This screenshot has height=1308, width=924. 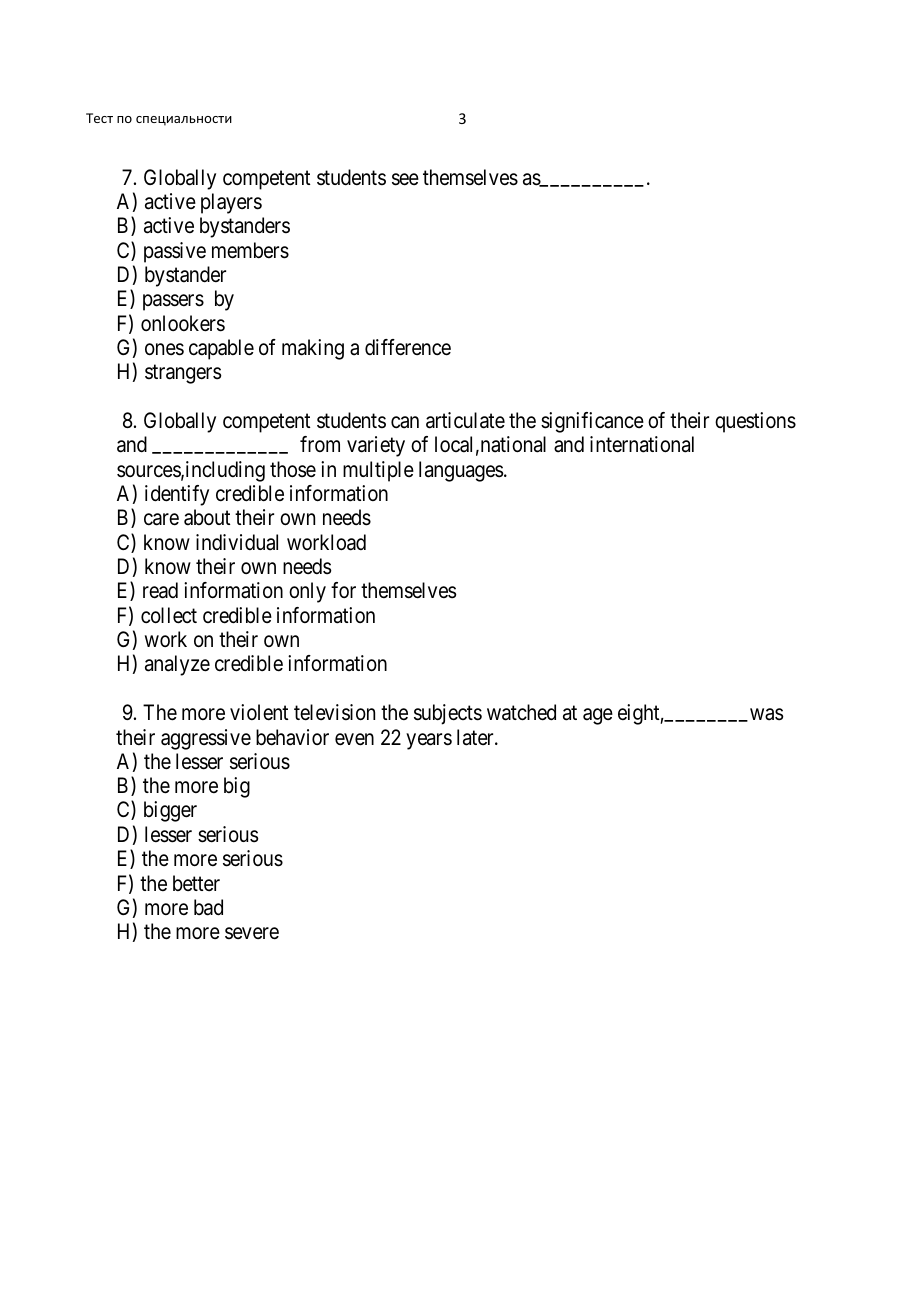 What do you see at coordinates (476, 737) in the screenshot?
I see `later` at bounding box center [476, 737].
